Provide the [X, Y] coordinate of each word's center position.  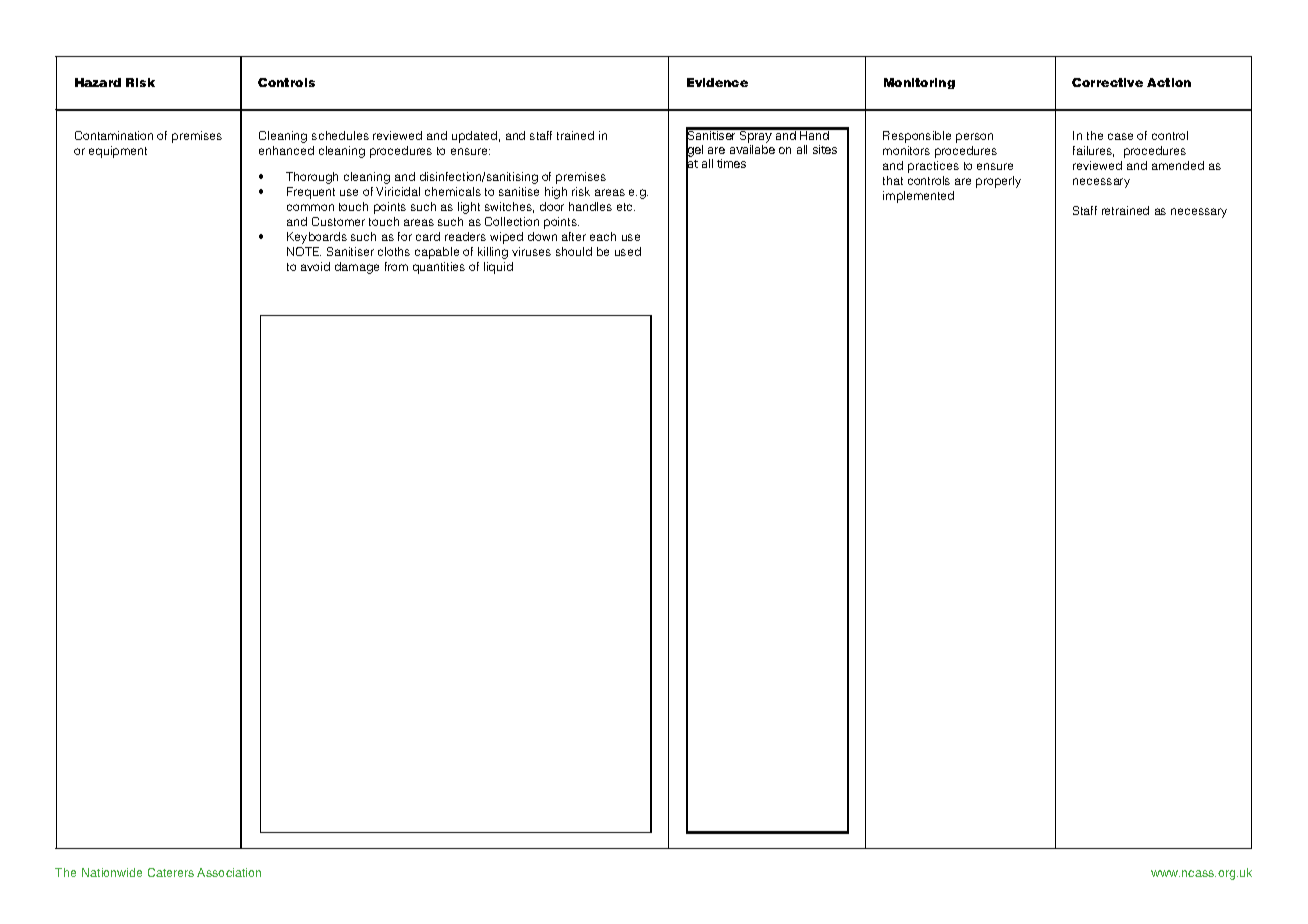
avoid [315, 266]
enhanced [286, 150]
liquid [498, 268]
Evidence [717, 82]
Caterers [171, 872]
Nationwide [112, 872]
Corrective [1107, 82]
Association [229, 872]
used [628, 251]
